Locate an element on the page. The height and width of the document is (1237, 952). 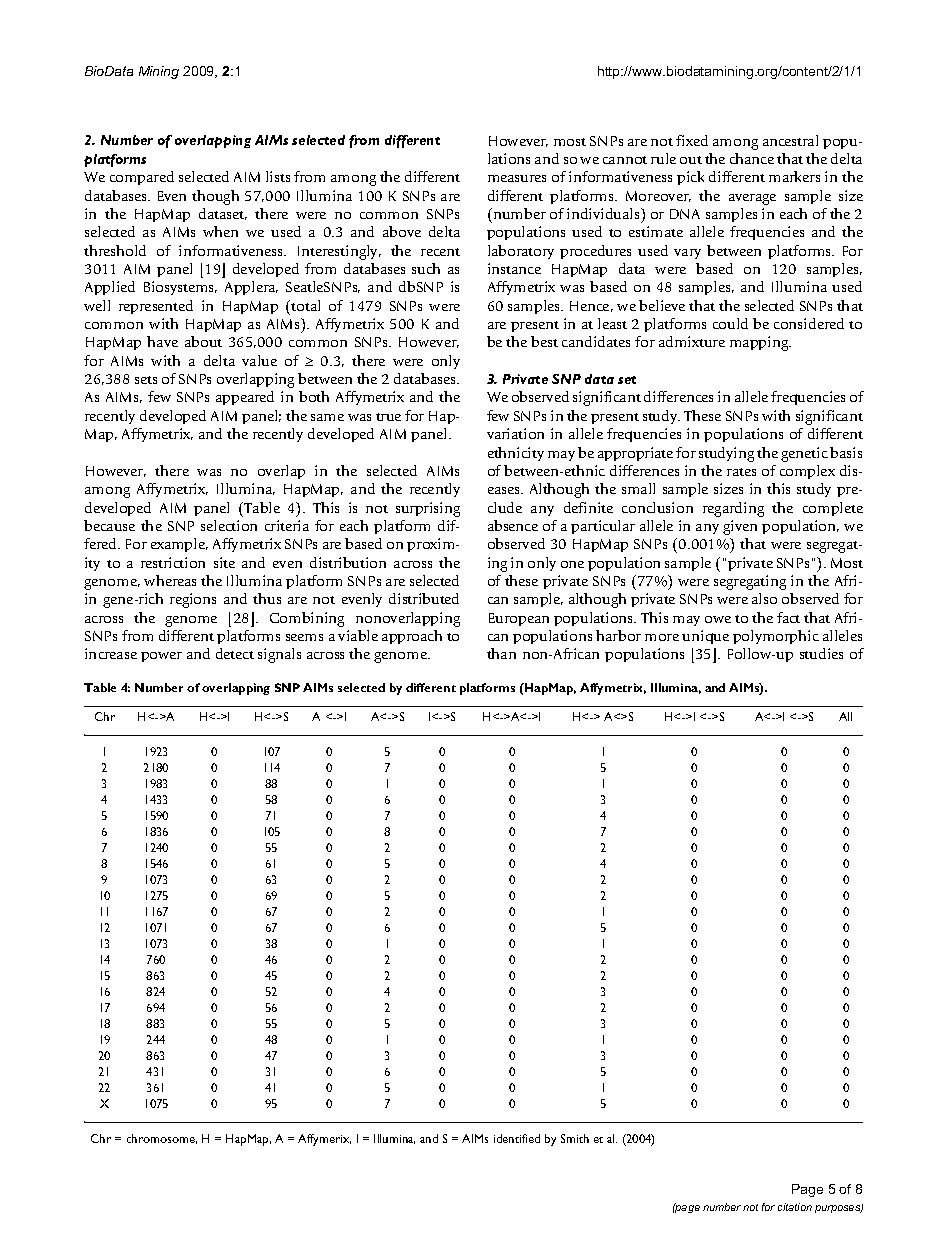
chance is located at coordinates (752, 158).
